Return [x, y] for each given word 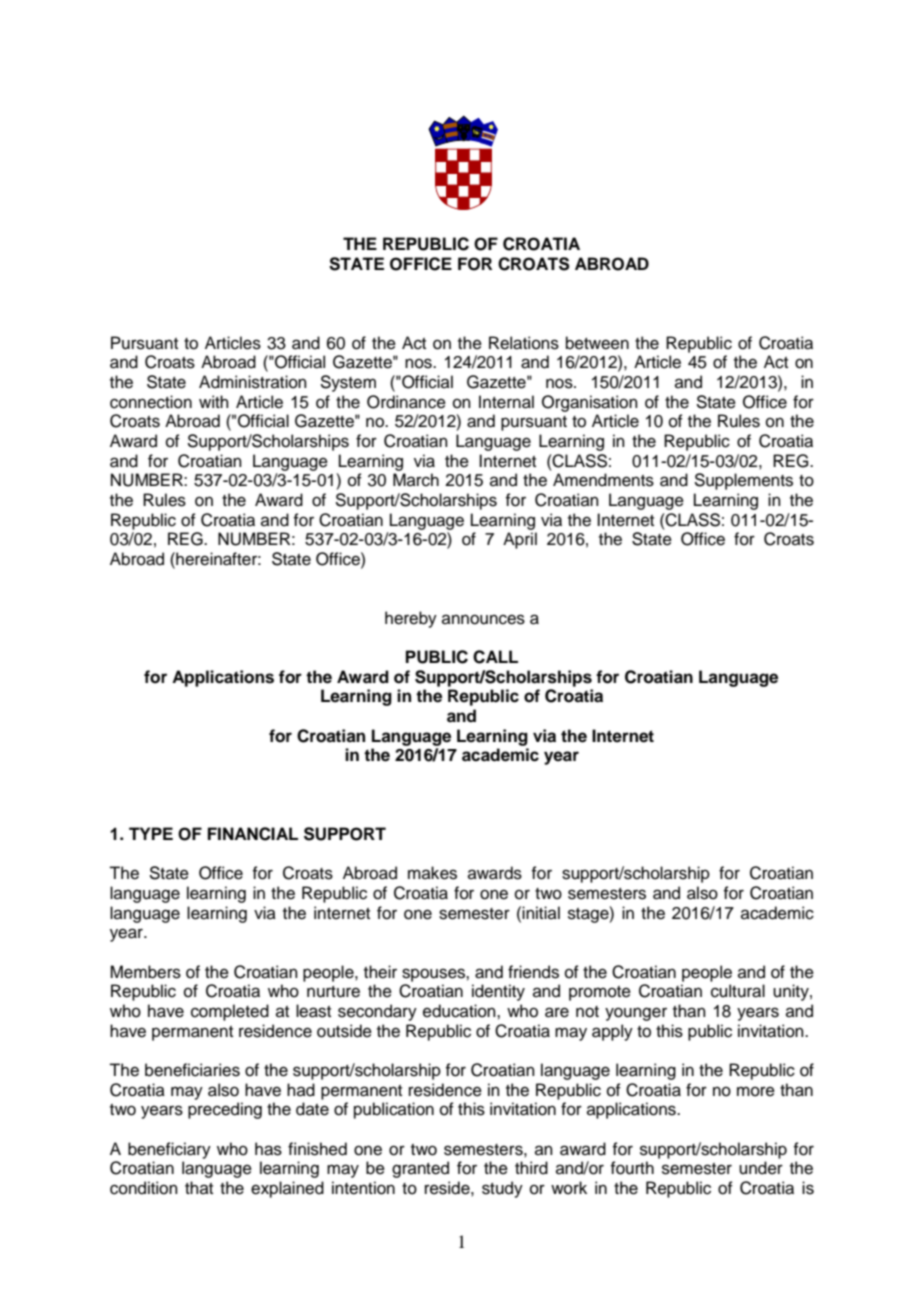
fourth [632, 1168]
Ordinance [406, 402]
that [199, 1187]
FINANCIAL [253, 834]
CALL [495, 657]
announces [483, 619]
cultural [738, 991]
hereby [411, 619]
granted [420, 1169]
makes [432, 873]
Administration [253, 382]
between [597, 343]
